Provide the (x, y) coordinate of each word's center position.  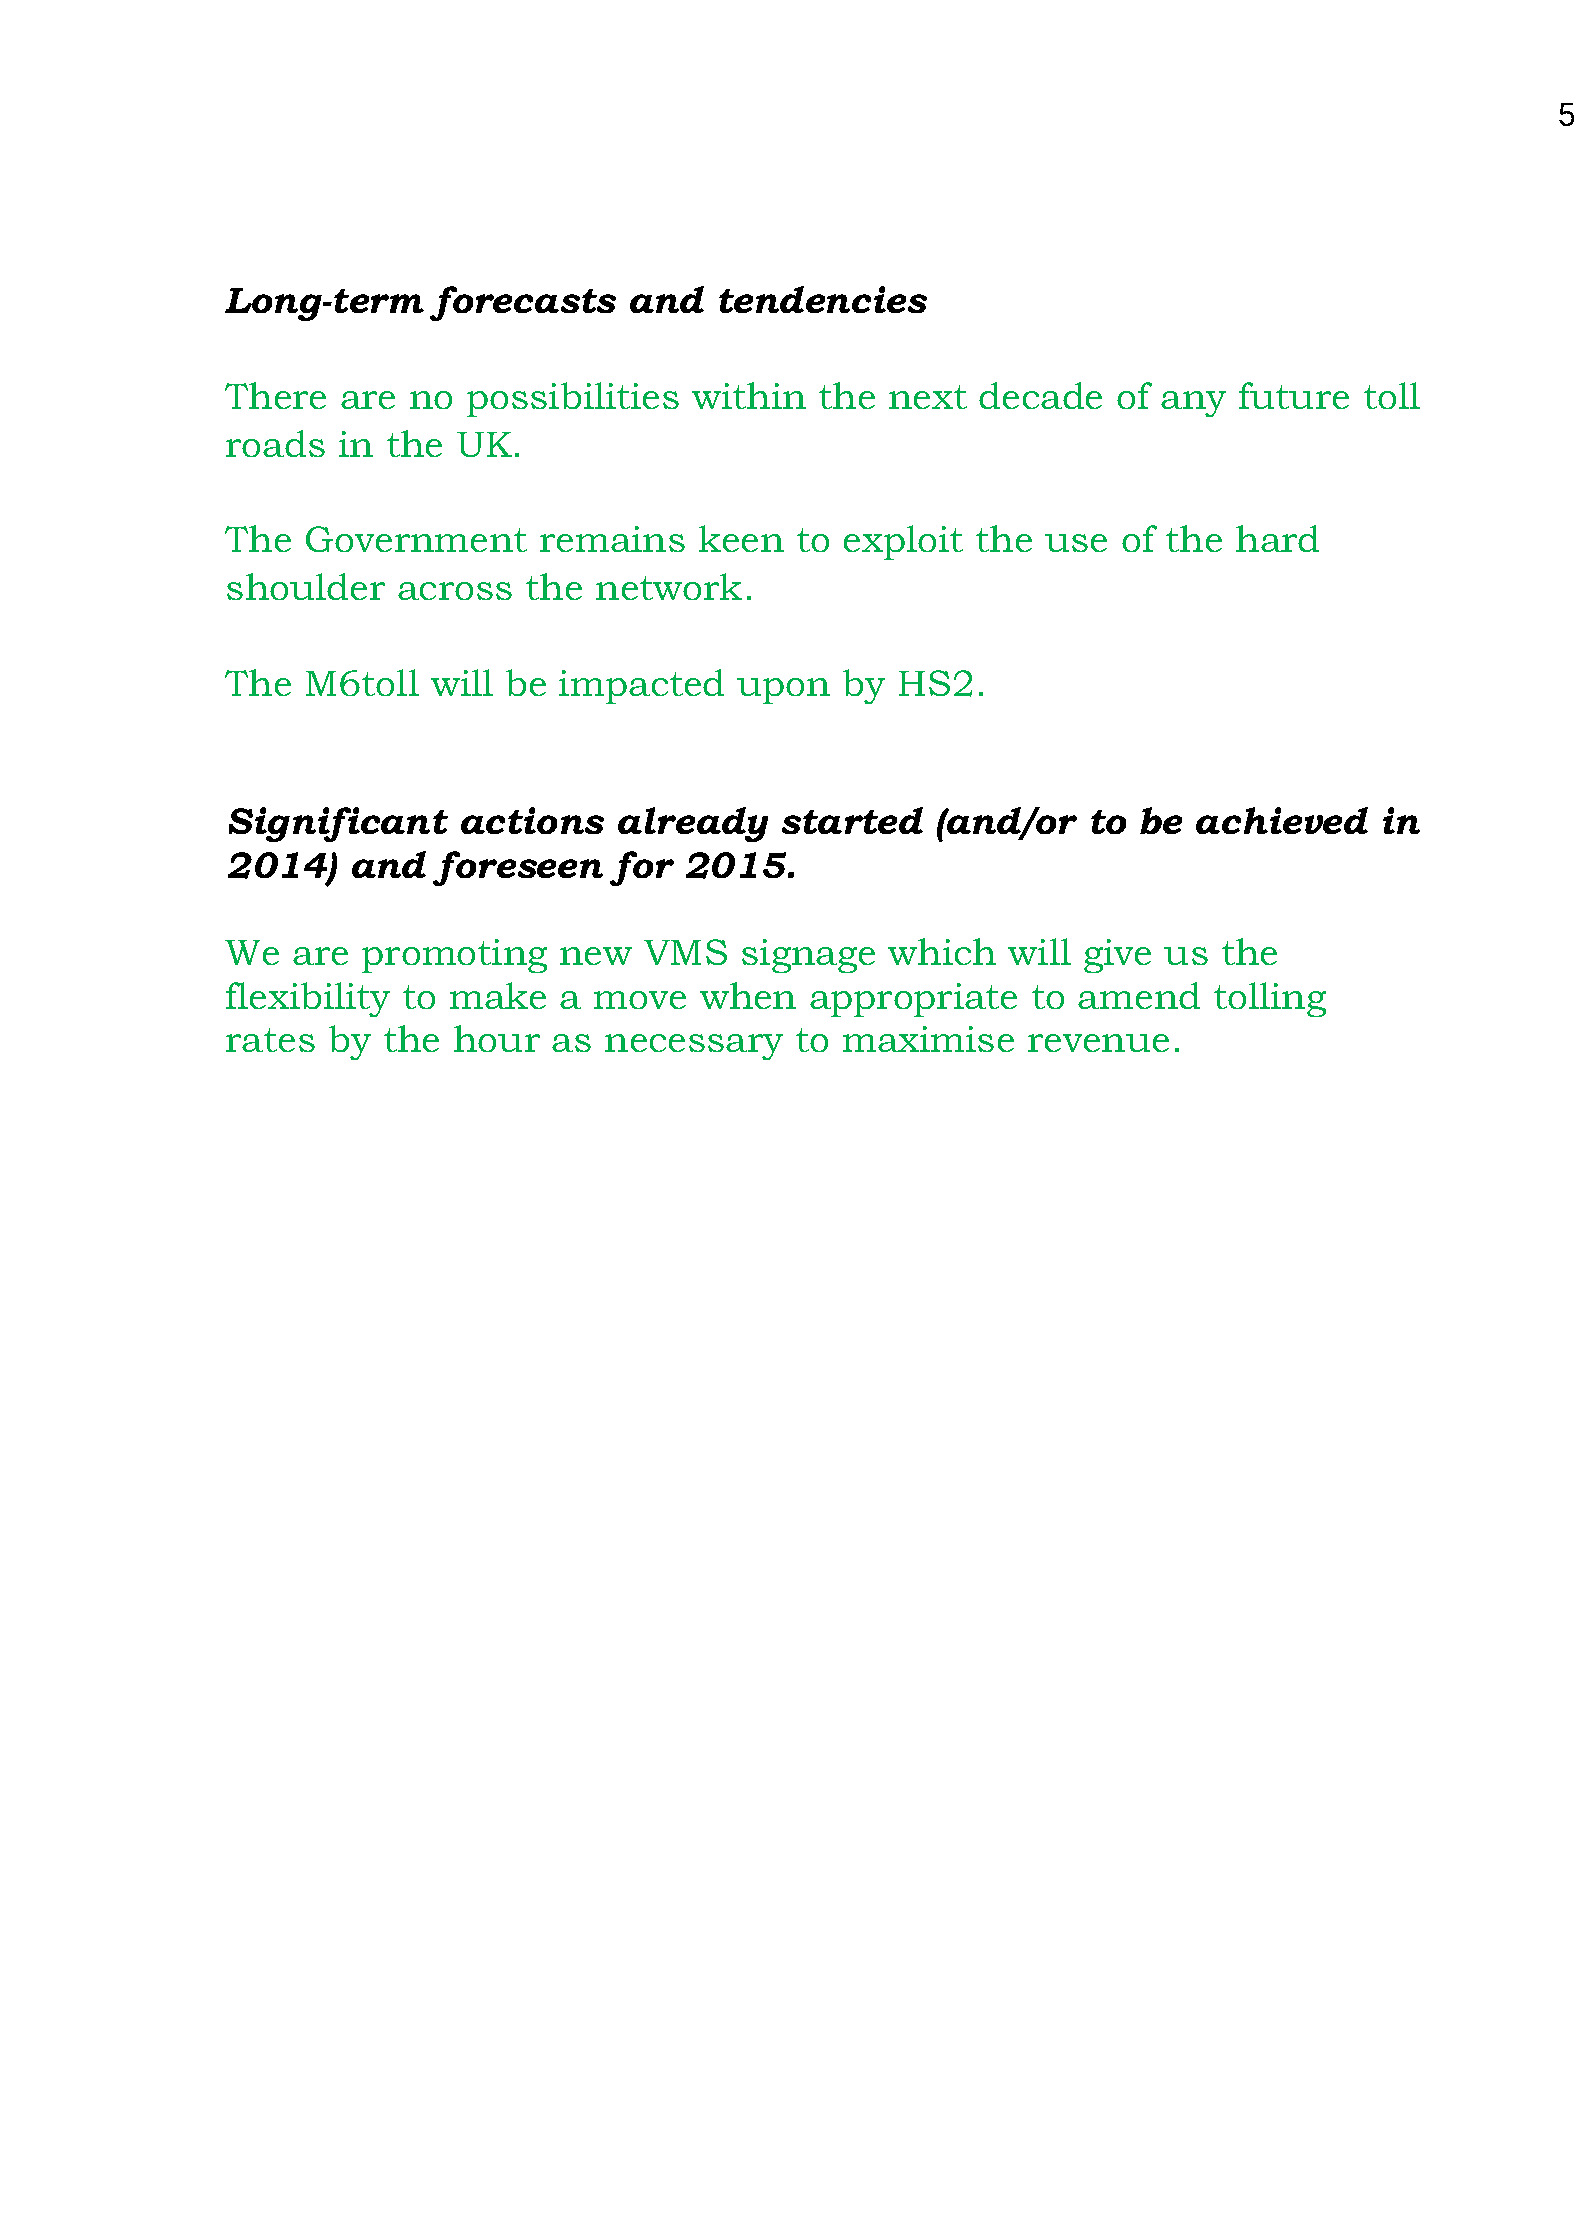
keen (741, 538)
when (748, 995)
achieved (1282, 820)
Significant (338, 824)
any (1193, 404)
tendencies (823, 299)
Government (416, 539)
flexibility (308, 999)
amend (1139, 995)
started (852, 820)
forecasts (523, 303)
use (1076, 543)
